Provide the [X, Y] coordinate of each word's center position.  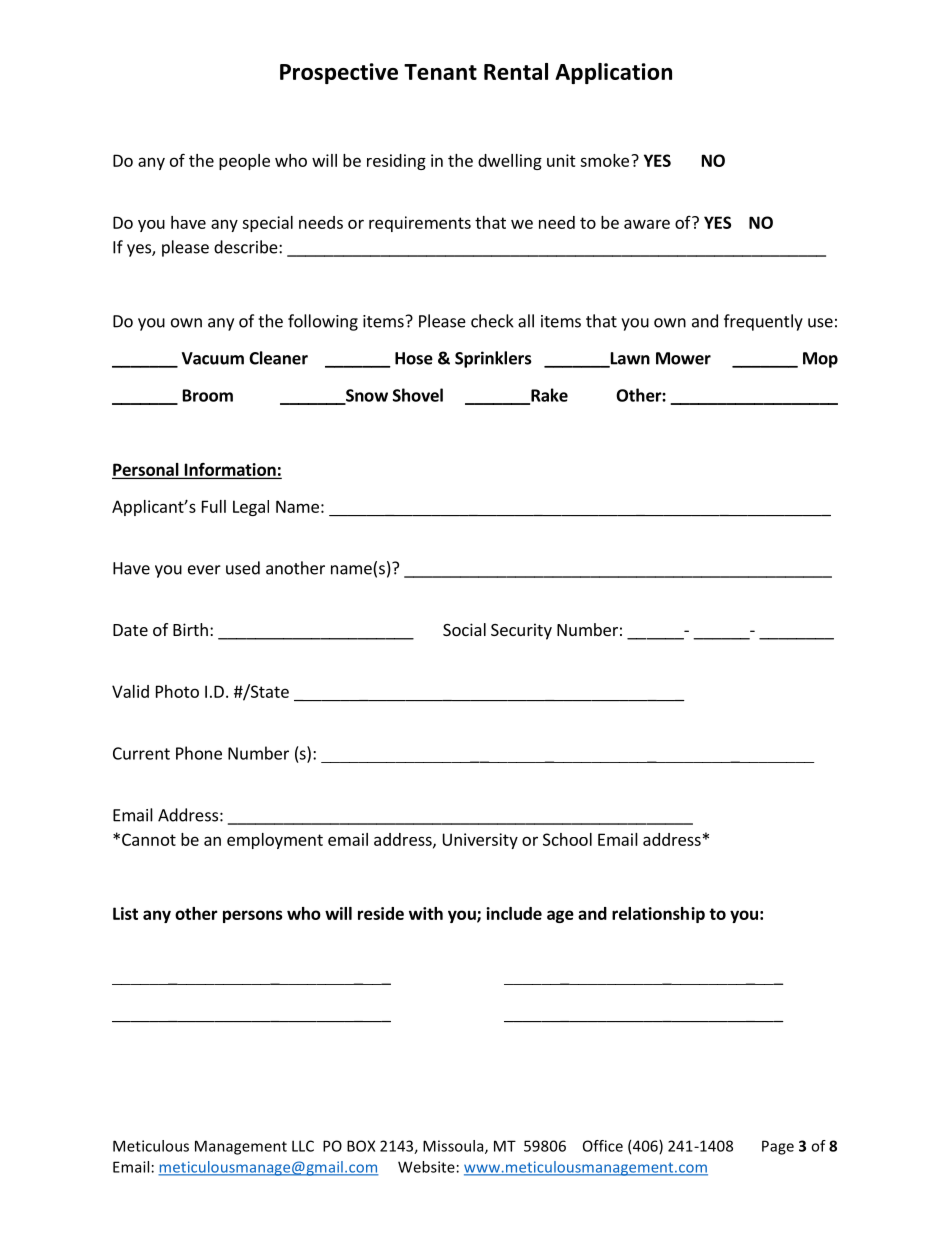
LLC [303, 1146]
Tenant [440, 72]
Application [613, 73]
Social [464, 629]
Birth [190, 629]
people [244, 162]
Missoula [454, 1147]
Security [521, 631]
